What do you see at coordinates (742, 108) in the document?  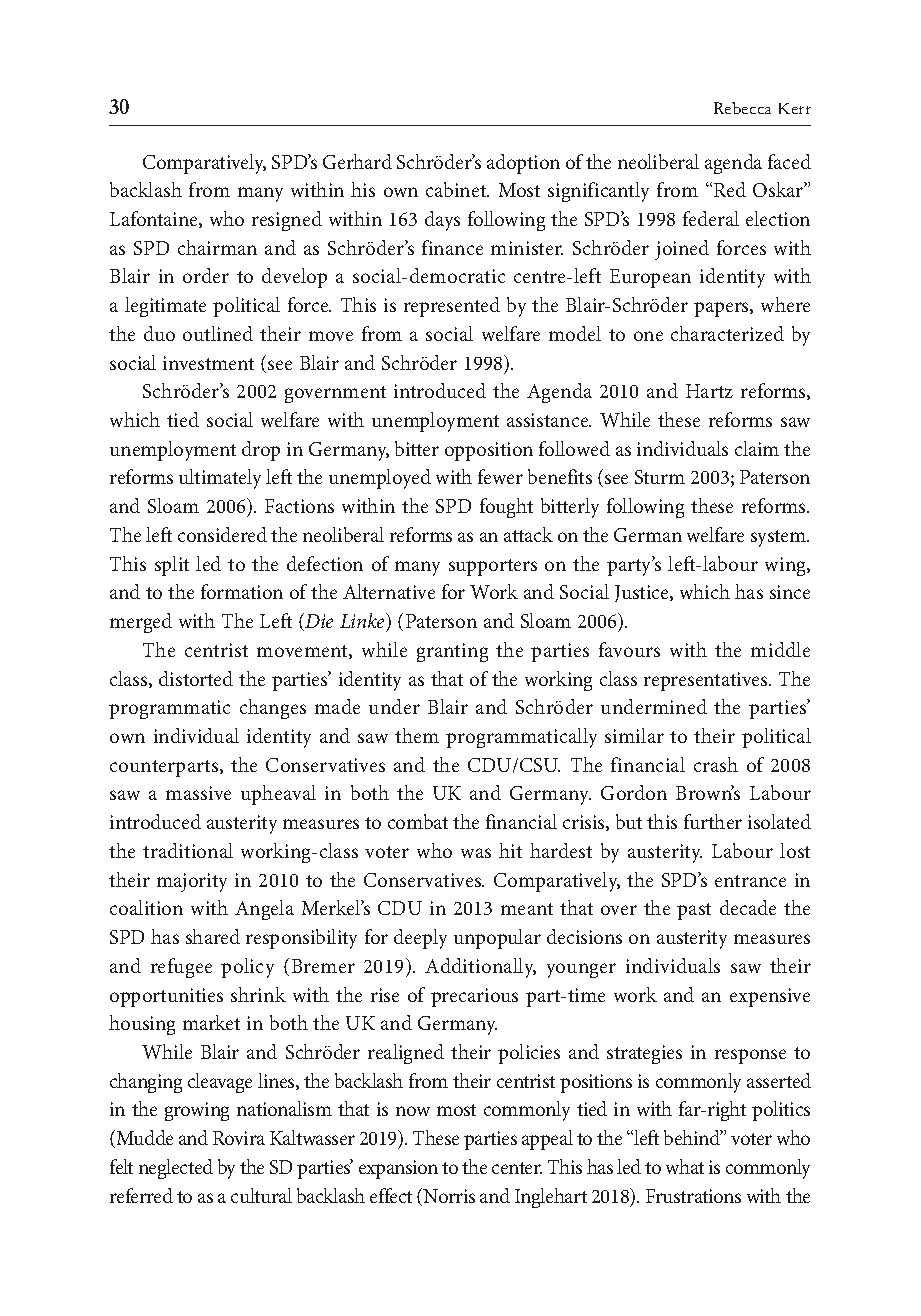 I see `Rebecca` at bounding box center [742, 108].
